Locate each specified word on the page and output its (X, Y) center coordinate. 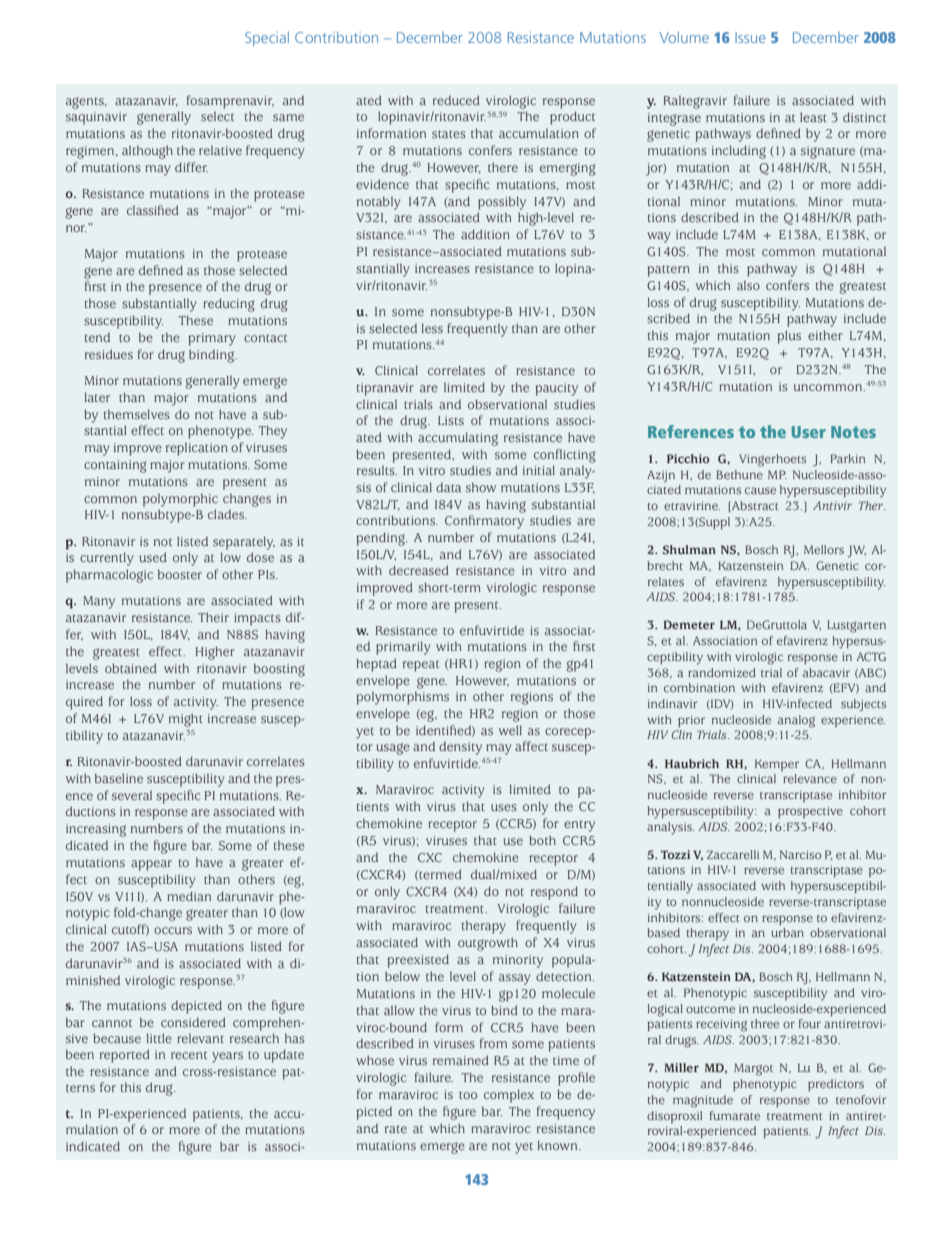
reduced (456, 100)
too (468, 1095)
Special (267, 38)
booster (180, 574)
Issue (750, 37)
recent (189, 1055)
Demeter (689, 624)
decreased (419, 570)
